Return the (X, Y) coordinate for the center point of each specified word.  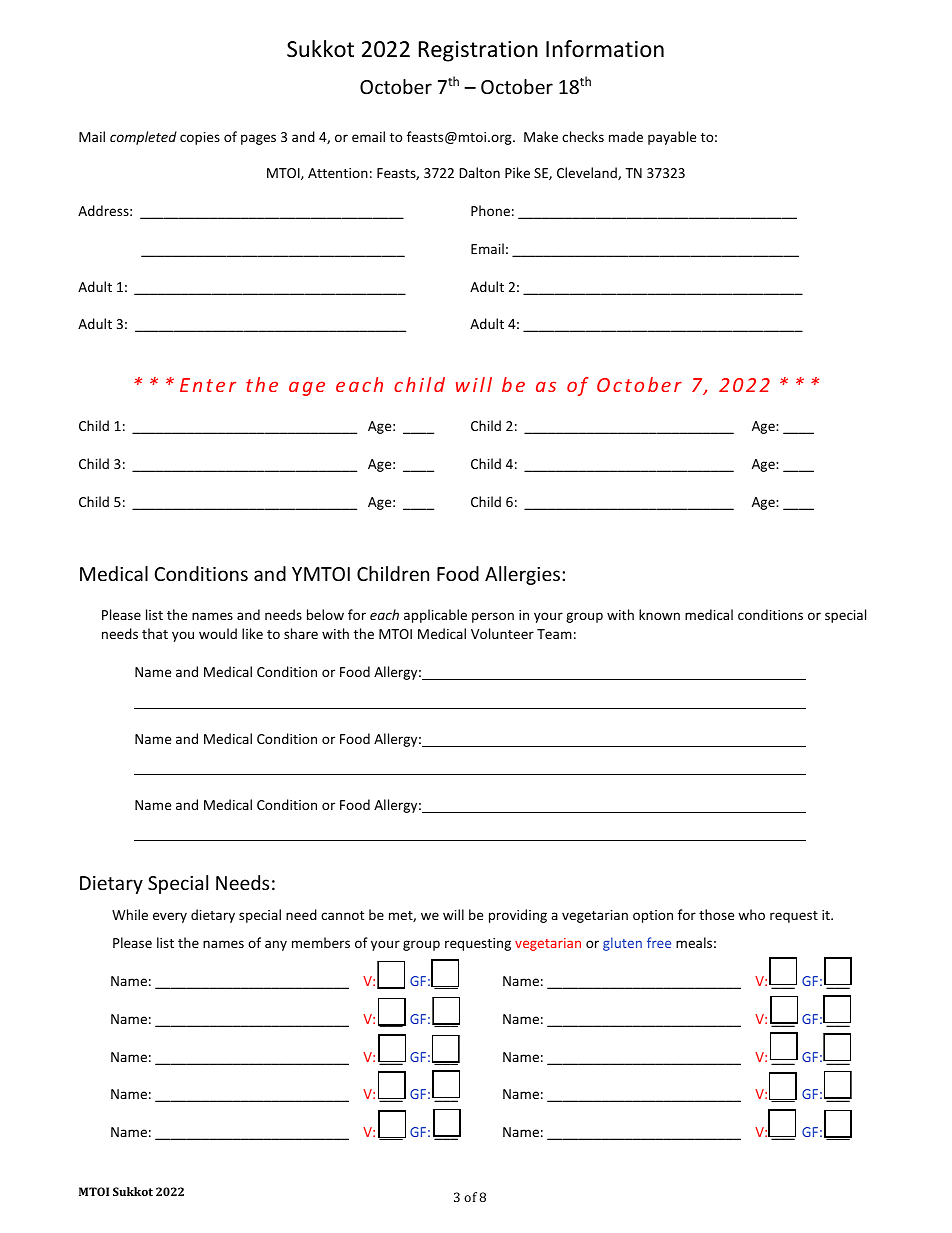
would (218, 633)
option (653, 916)
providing (518, 916)
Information (605, 49)
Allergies (522, 575)
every (170, 917)
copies (200, 138)
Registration (478, 51)
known (659, 614)
